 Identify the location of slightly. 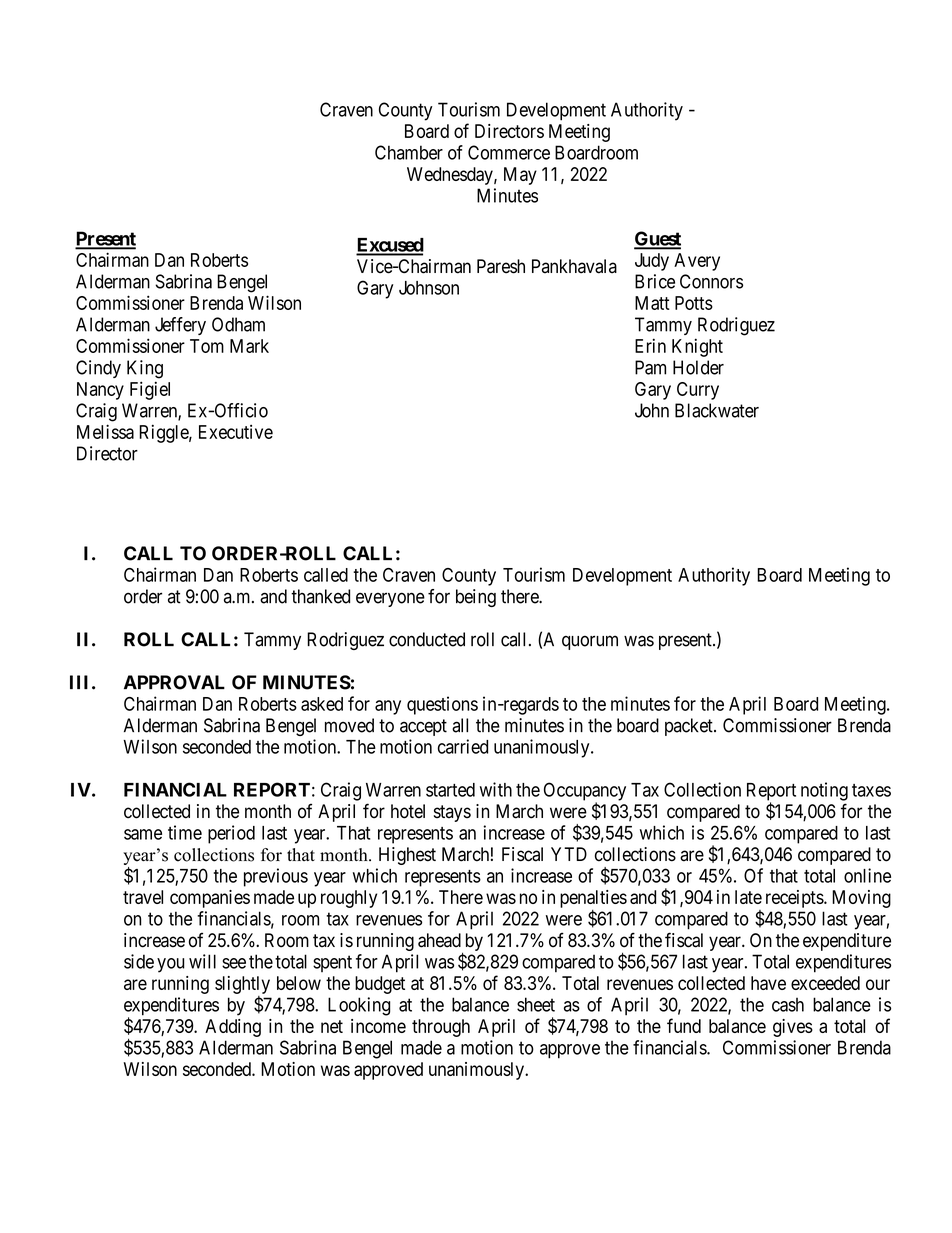
(242, 985).
